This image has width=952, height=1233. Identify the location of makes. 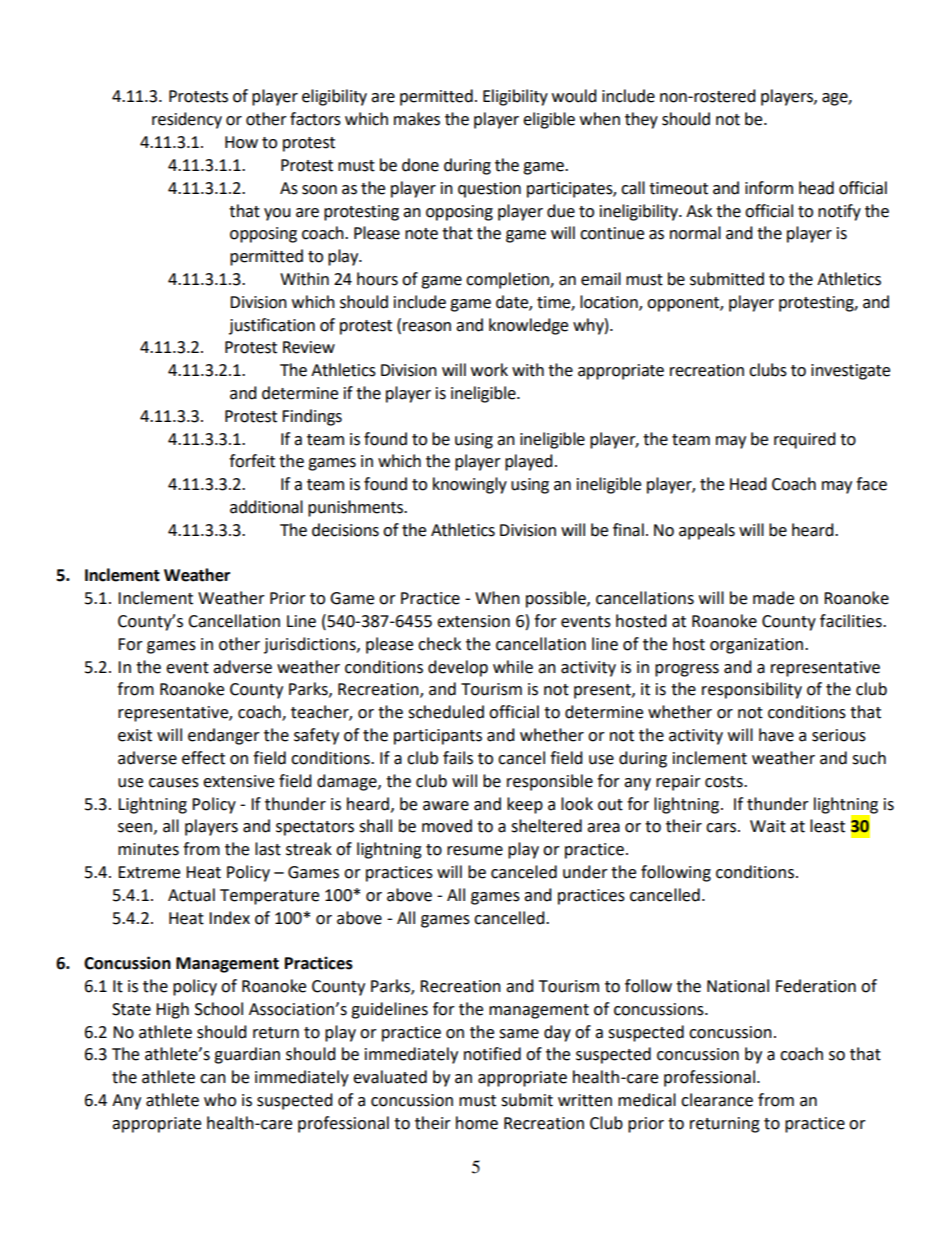
(417, 119).
